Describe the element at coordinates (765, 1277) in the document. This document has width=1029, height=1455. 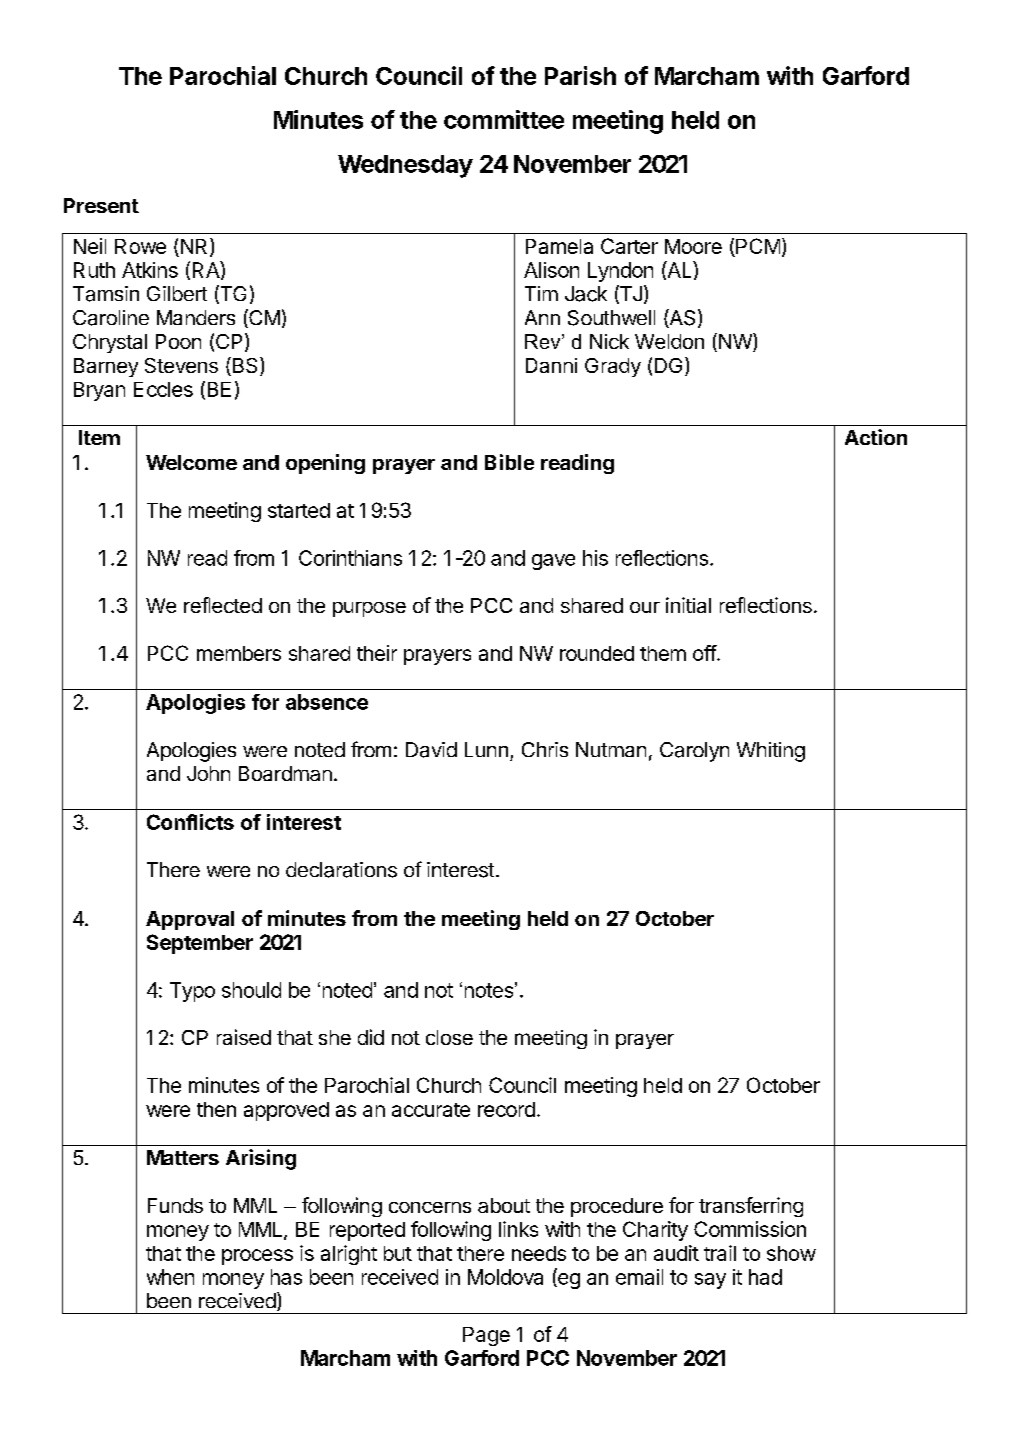
I see `had` at that location.
